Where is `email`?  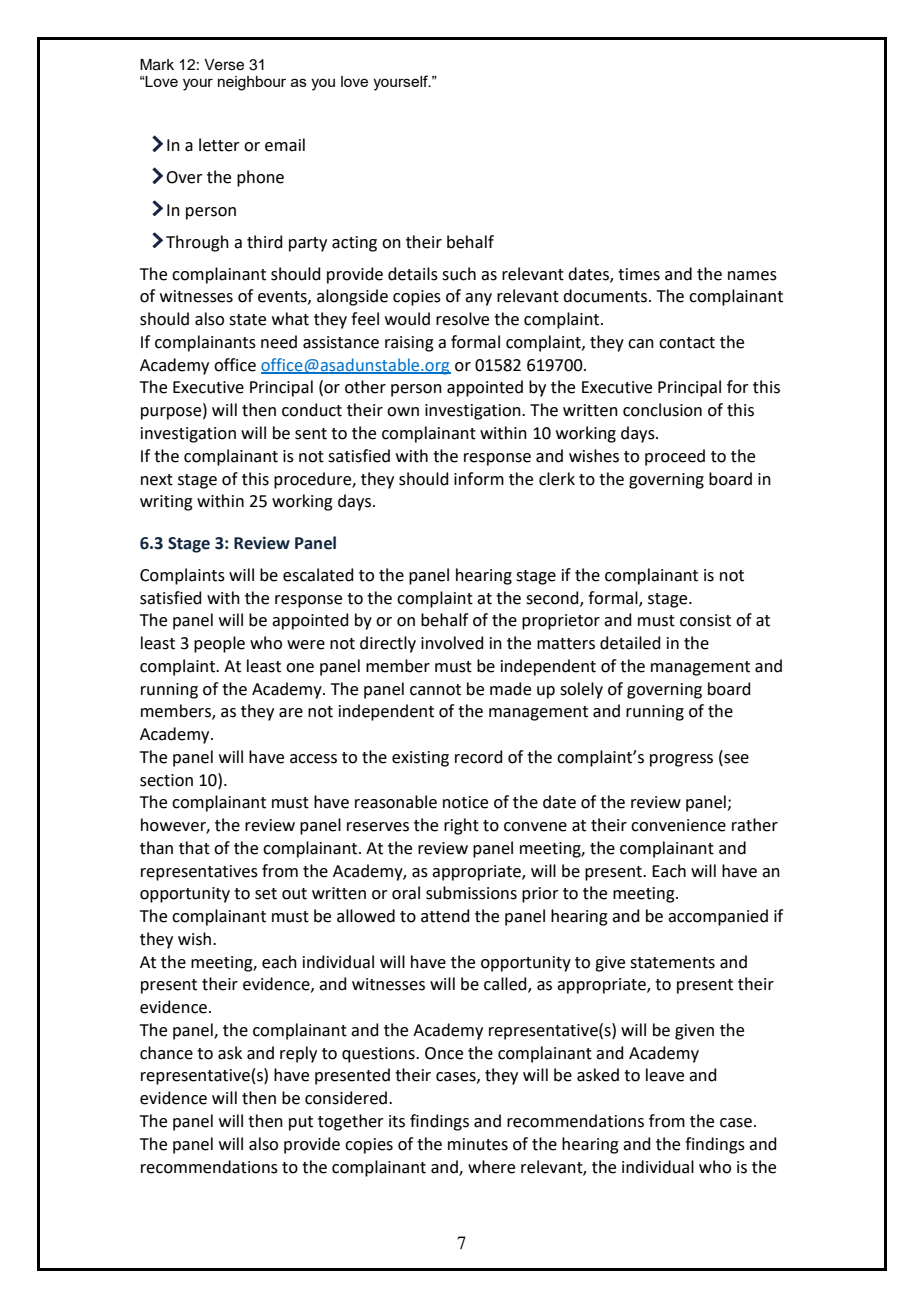 email is located at coordinates (285, 145).
